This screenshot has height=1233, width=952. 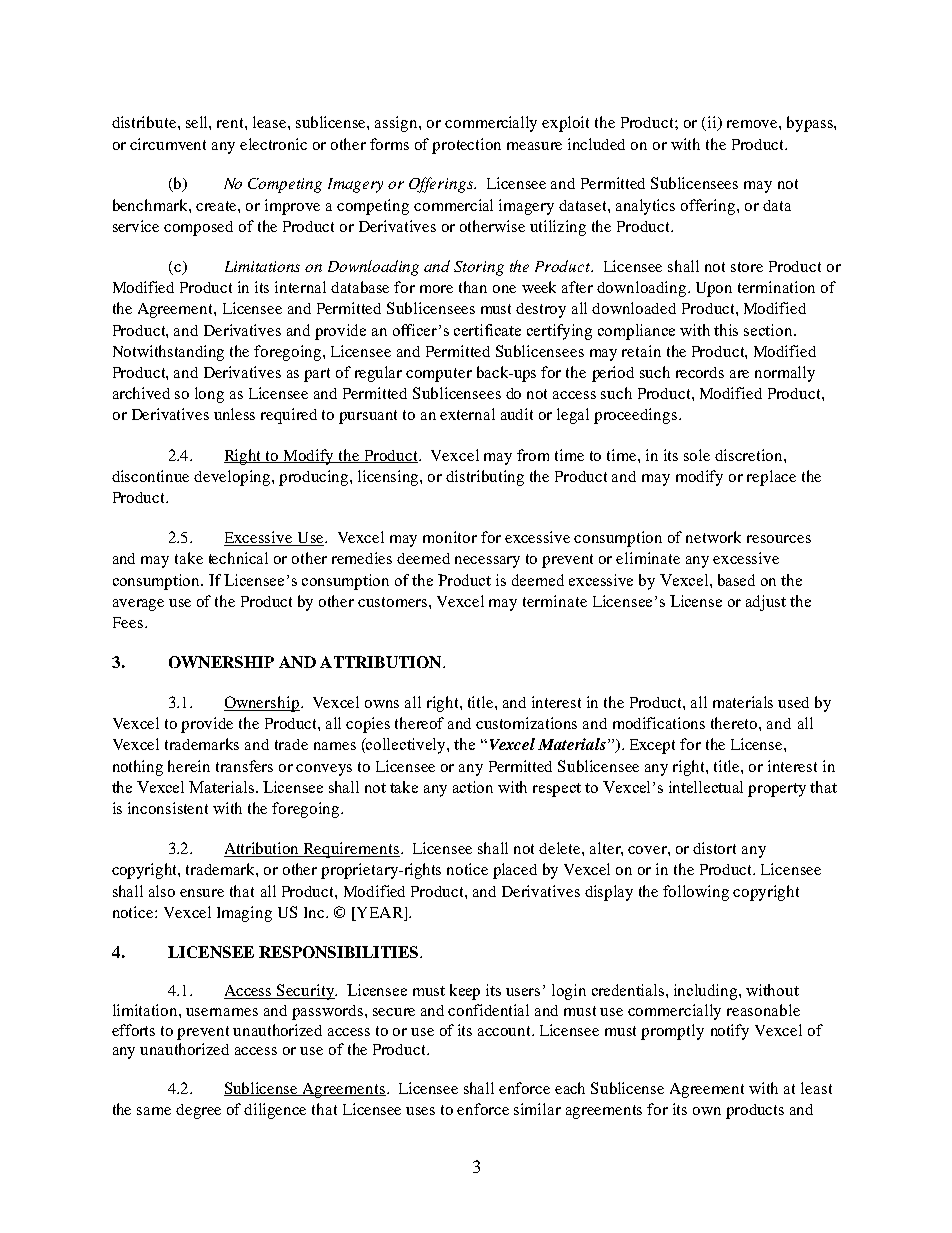 What do you see at coordinates (811, 124) in the screenshot?
I see `bypass` at bounding box center [811, 124].
